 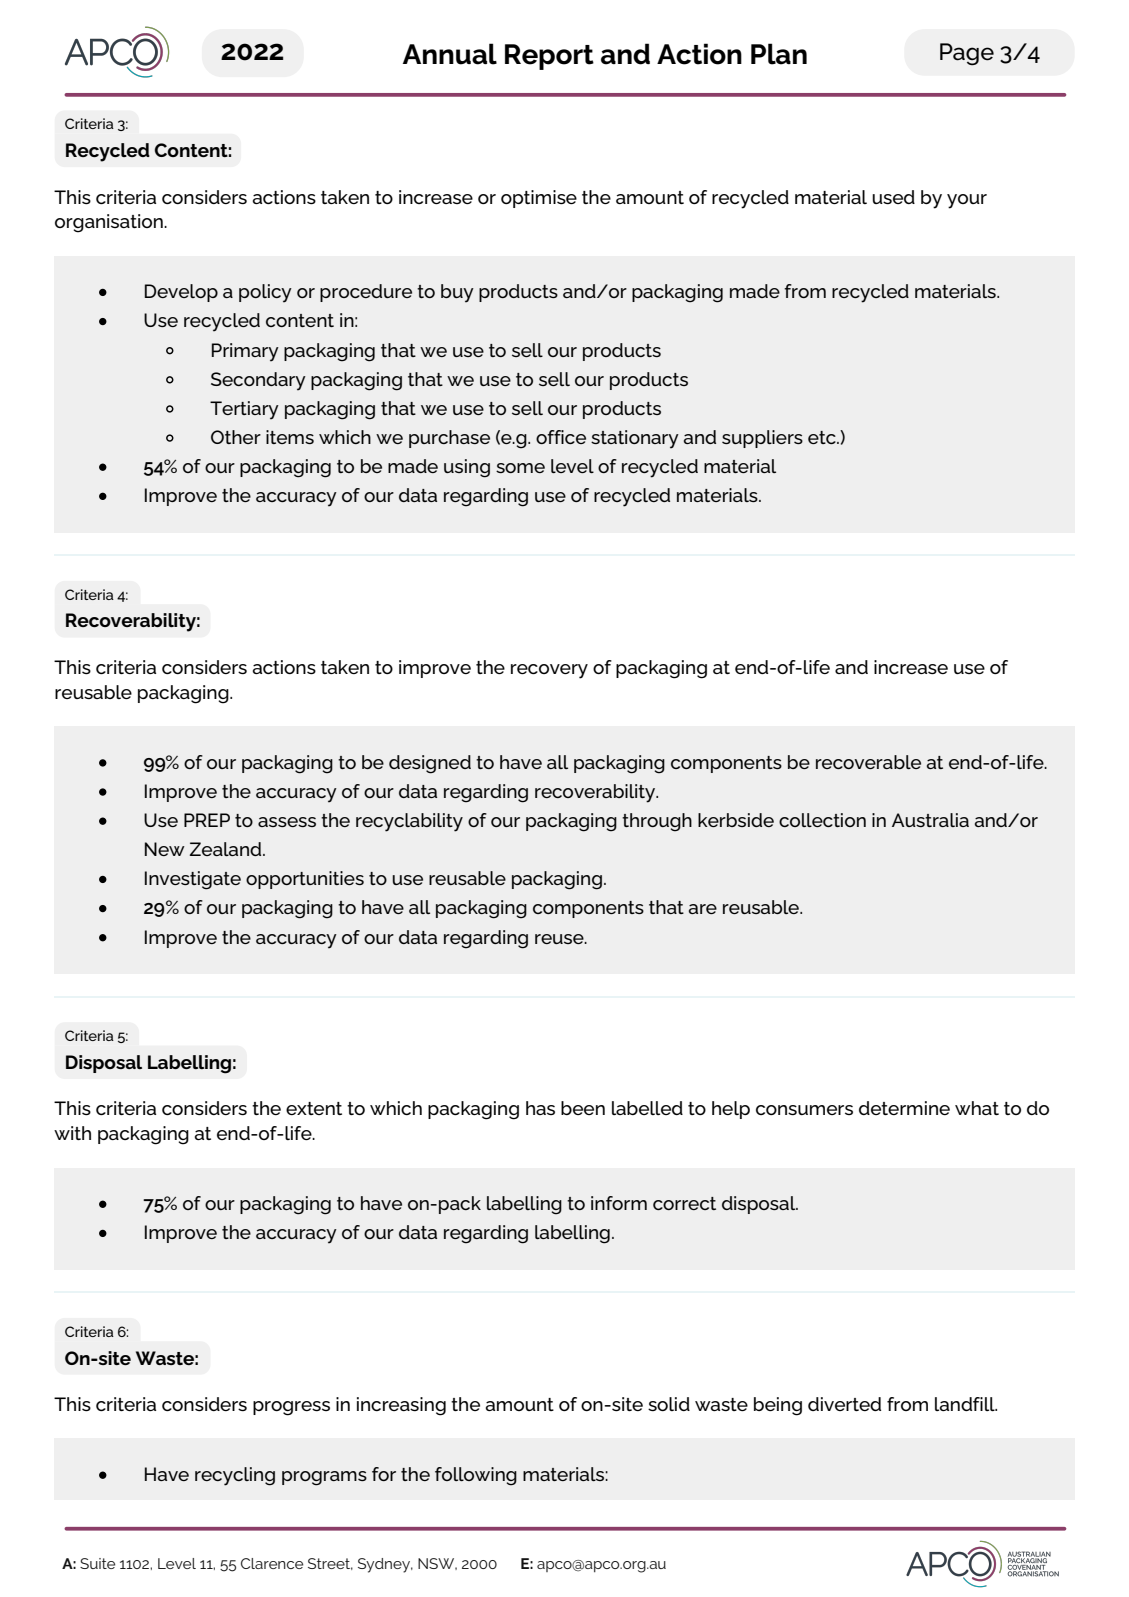 I want to click on Plan, so click(x=779, y=54).
